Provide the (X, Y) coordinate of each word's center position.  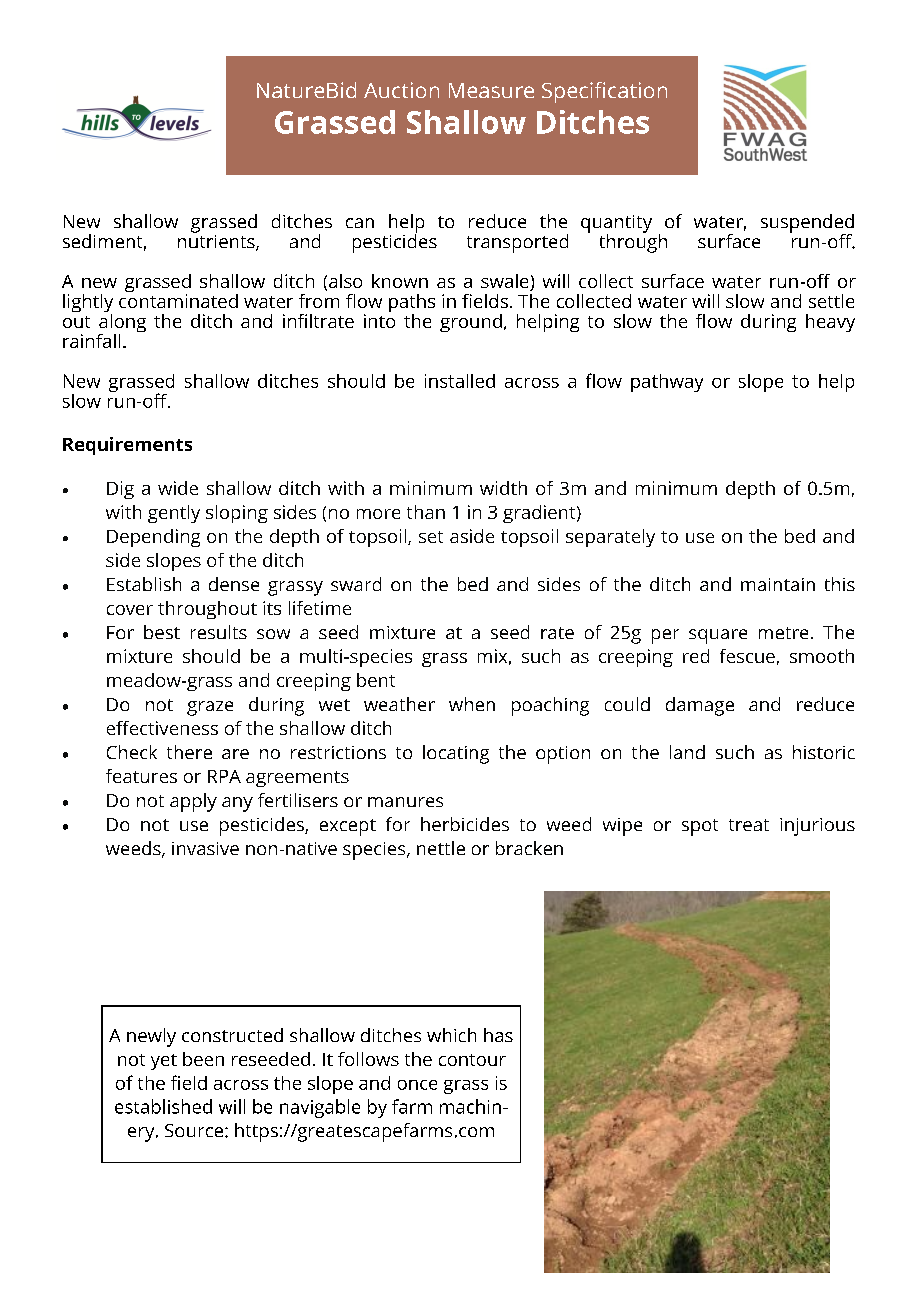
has (498, 1035)
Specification (604, 92)
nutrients (217, 241)
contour (472, 1060)
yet (164, 1062)
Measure (491, 90)
